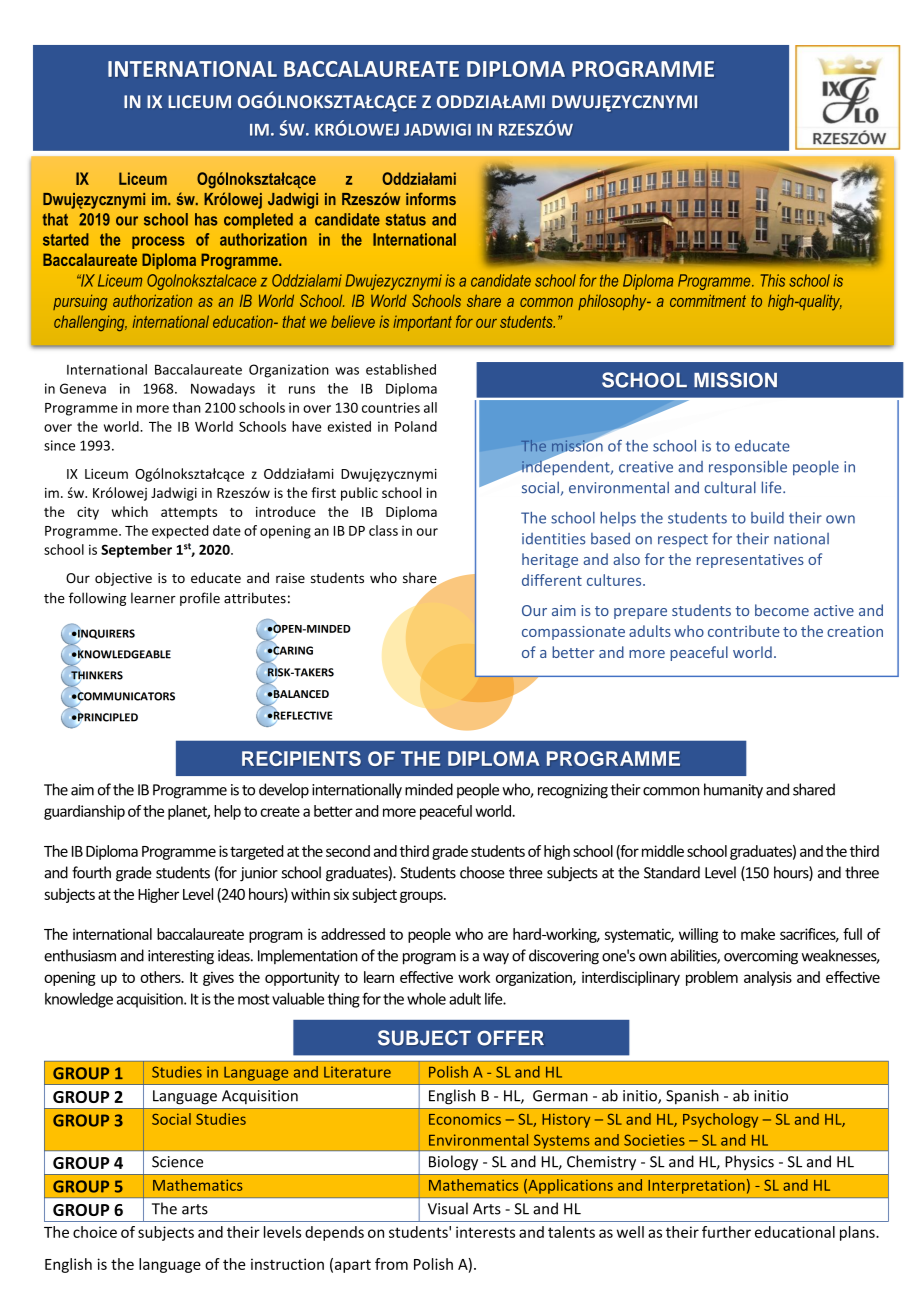  What do you see at coordinates (158, 242) in the screenshot?
I see `process` at bounding box center [158, 242].
